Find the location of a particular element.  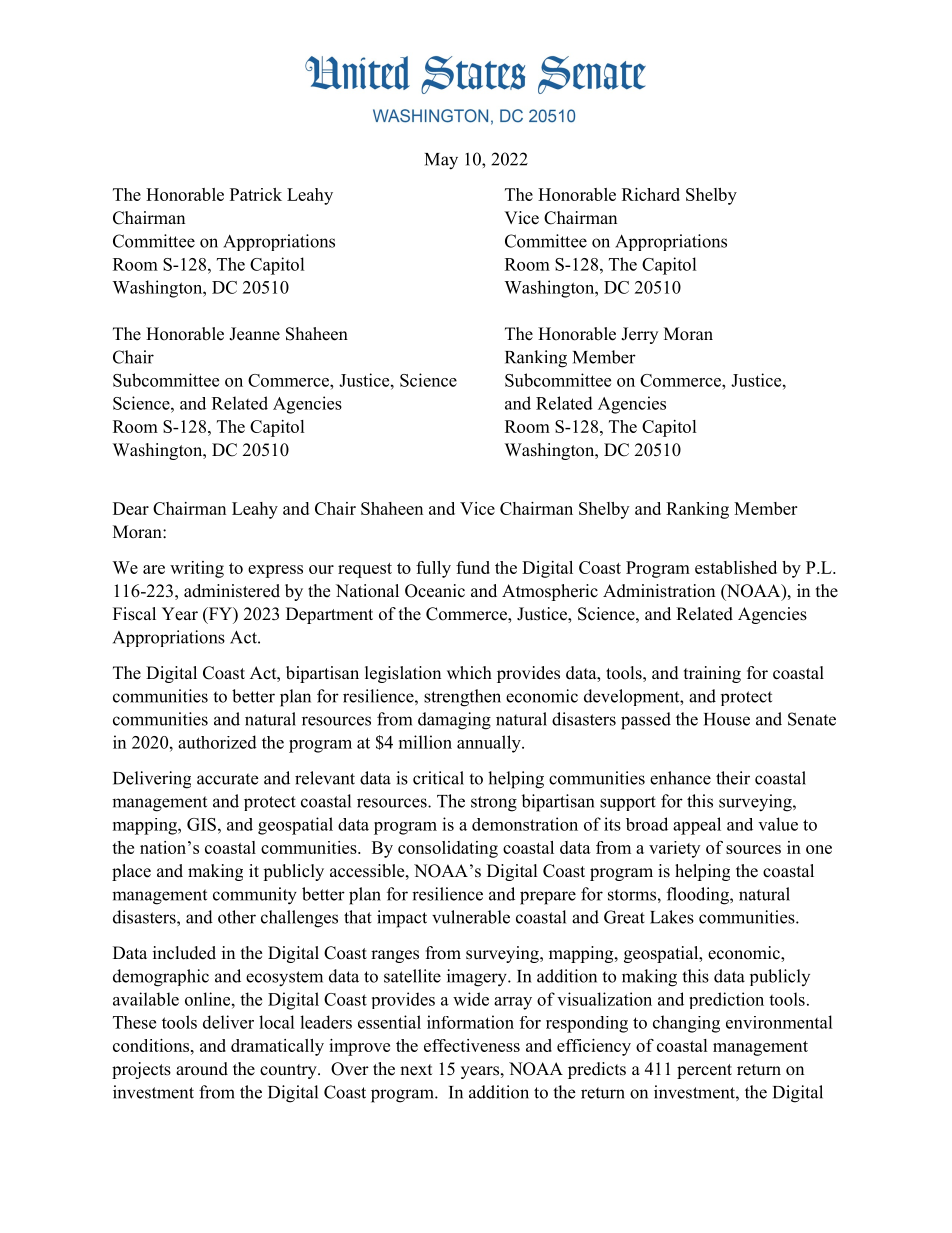

consolidating is located at coordinates (448, 849).
